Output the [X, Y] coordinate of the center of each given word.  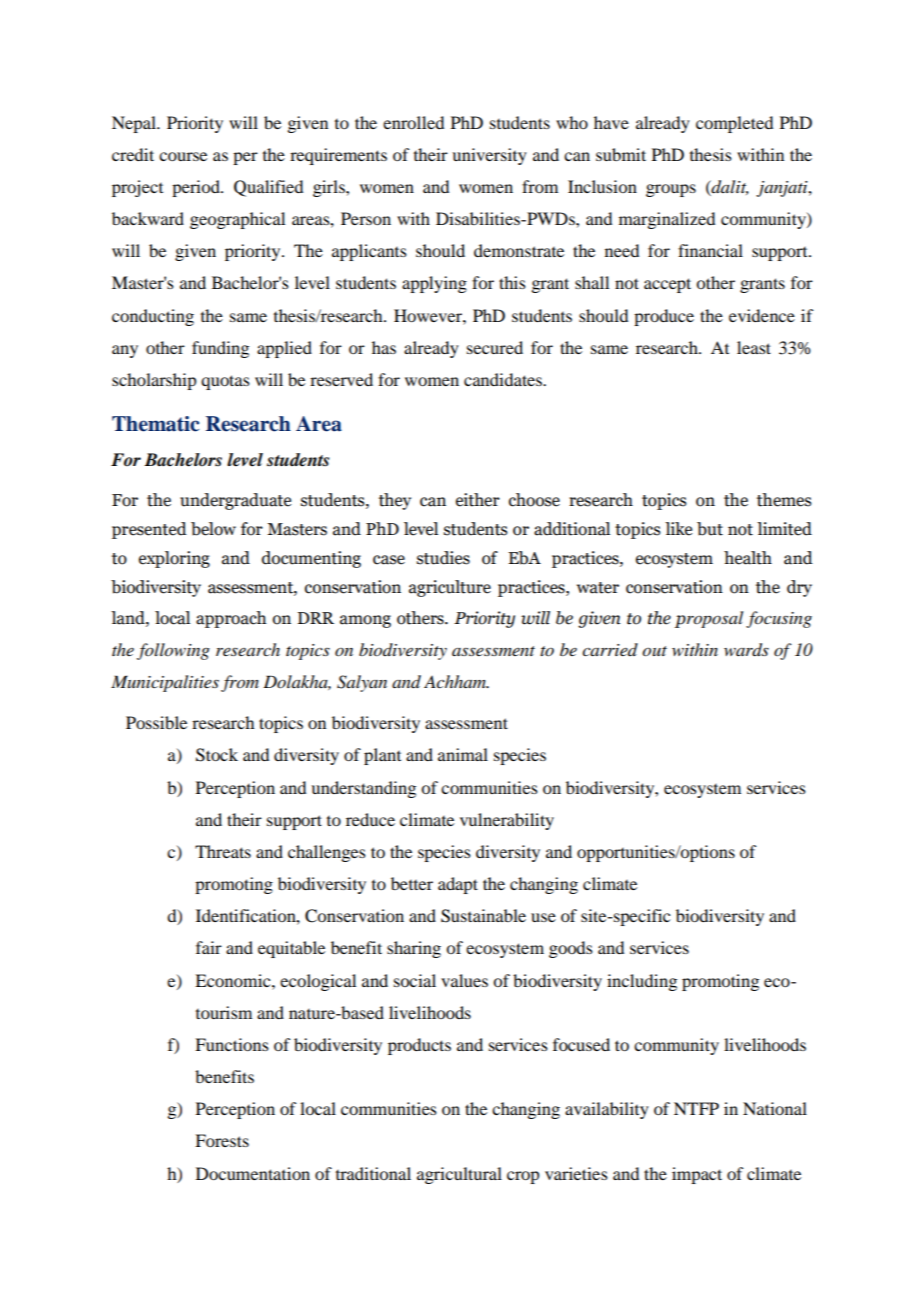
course [183, 156]
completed [734, 124]
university [489, 156]
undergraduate [235, 501]
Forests [222, 1140]
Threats [223, 851]
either [478, 500]
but [710, 529]
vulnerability [507, 821]
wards [746, 650]
